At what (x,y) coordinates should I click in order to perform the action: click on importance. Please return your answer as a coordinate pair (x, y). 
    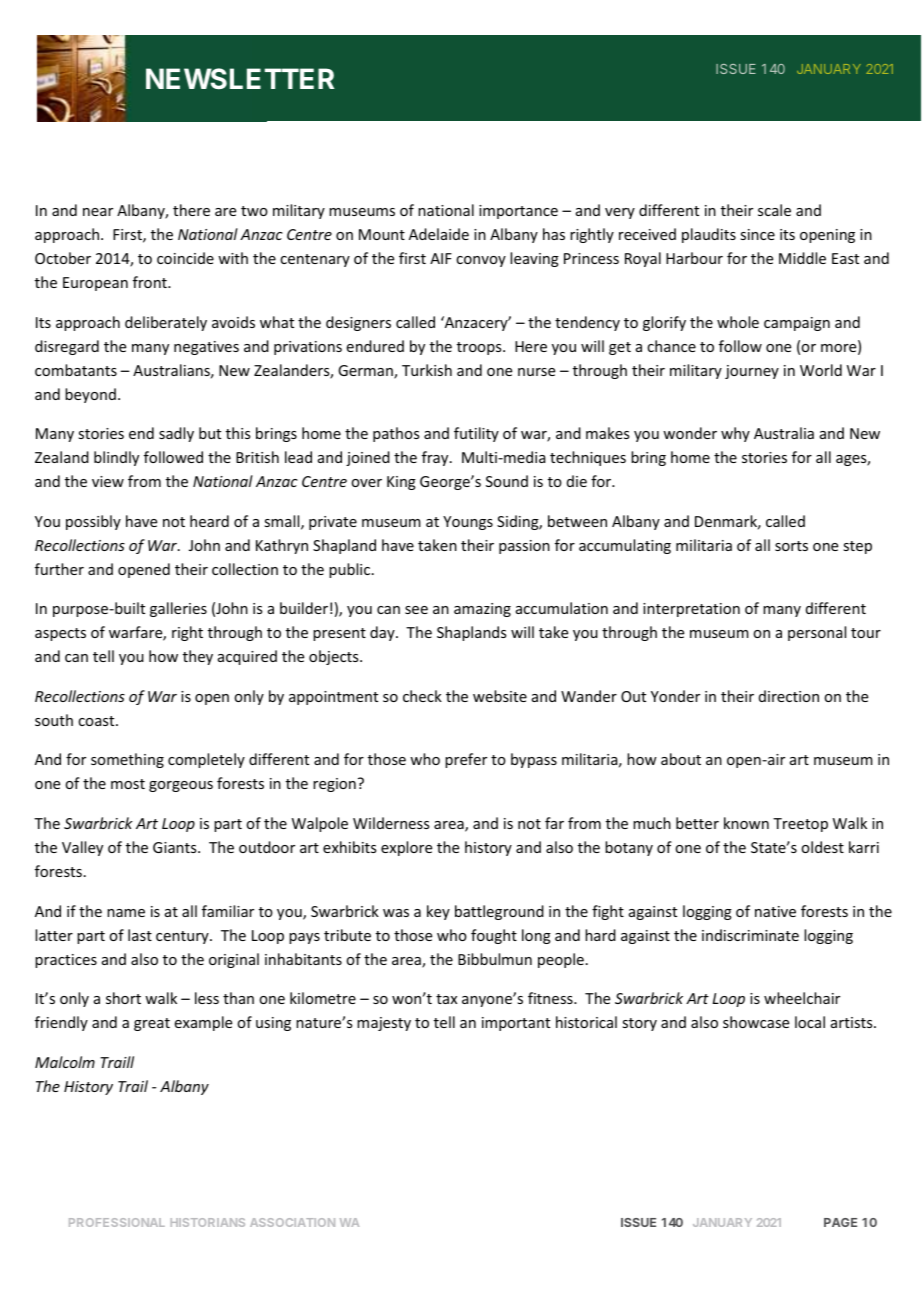
    Looking at the image, I should click on (518, 212).
